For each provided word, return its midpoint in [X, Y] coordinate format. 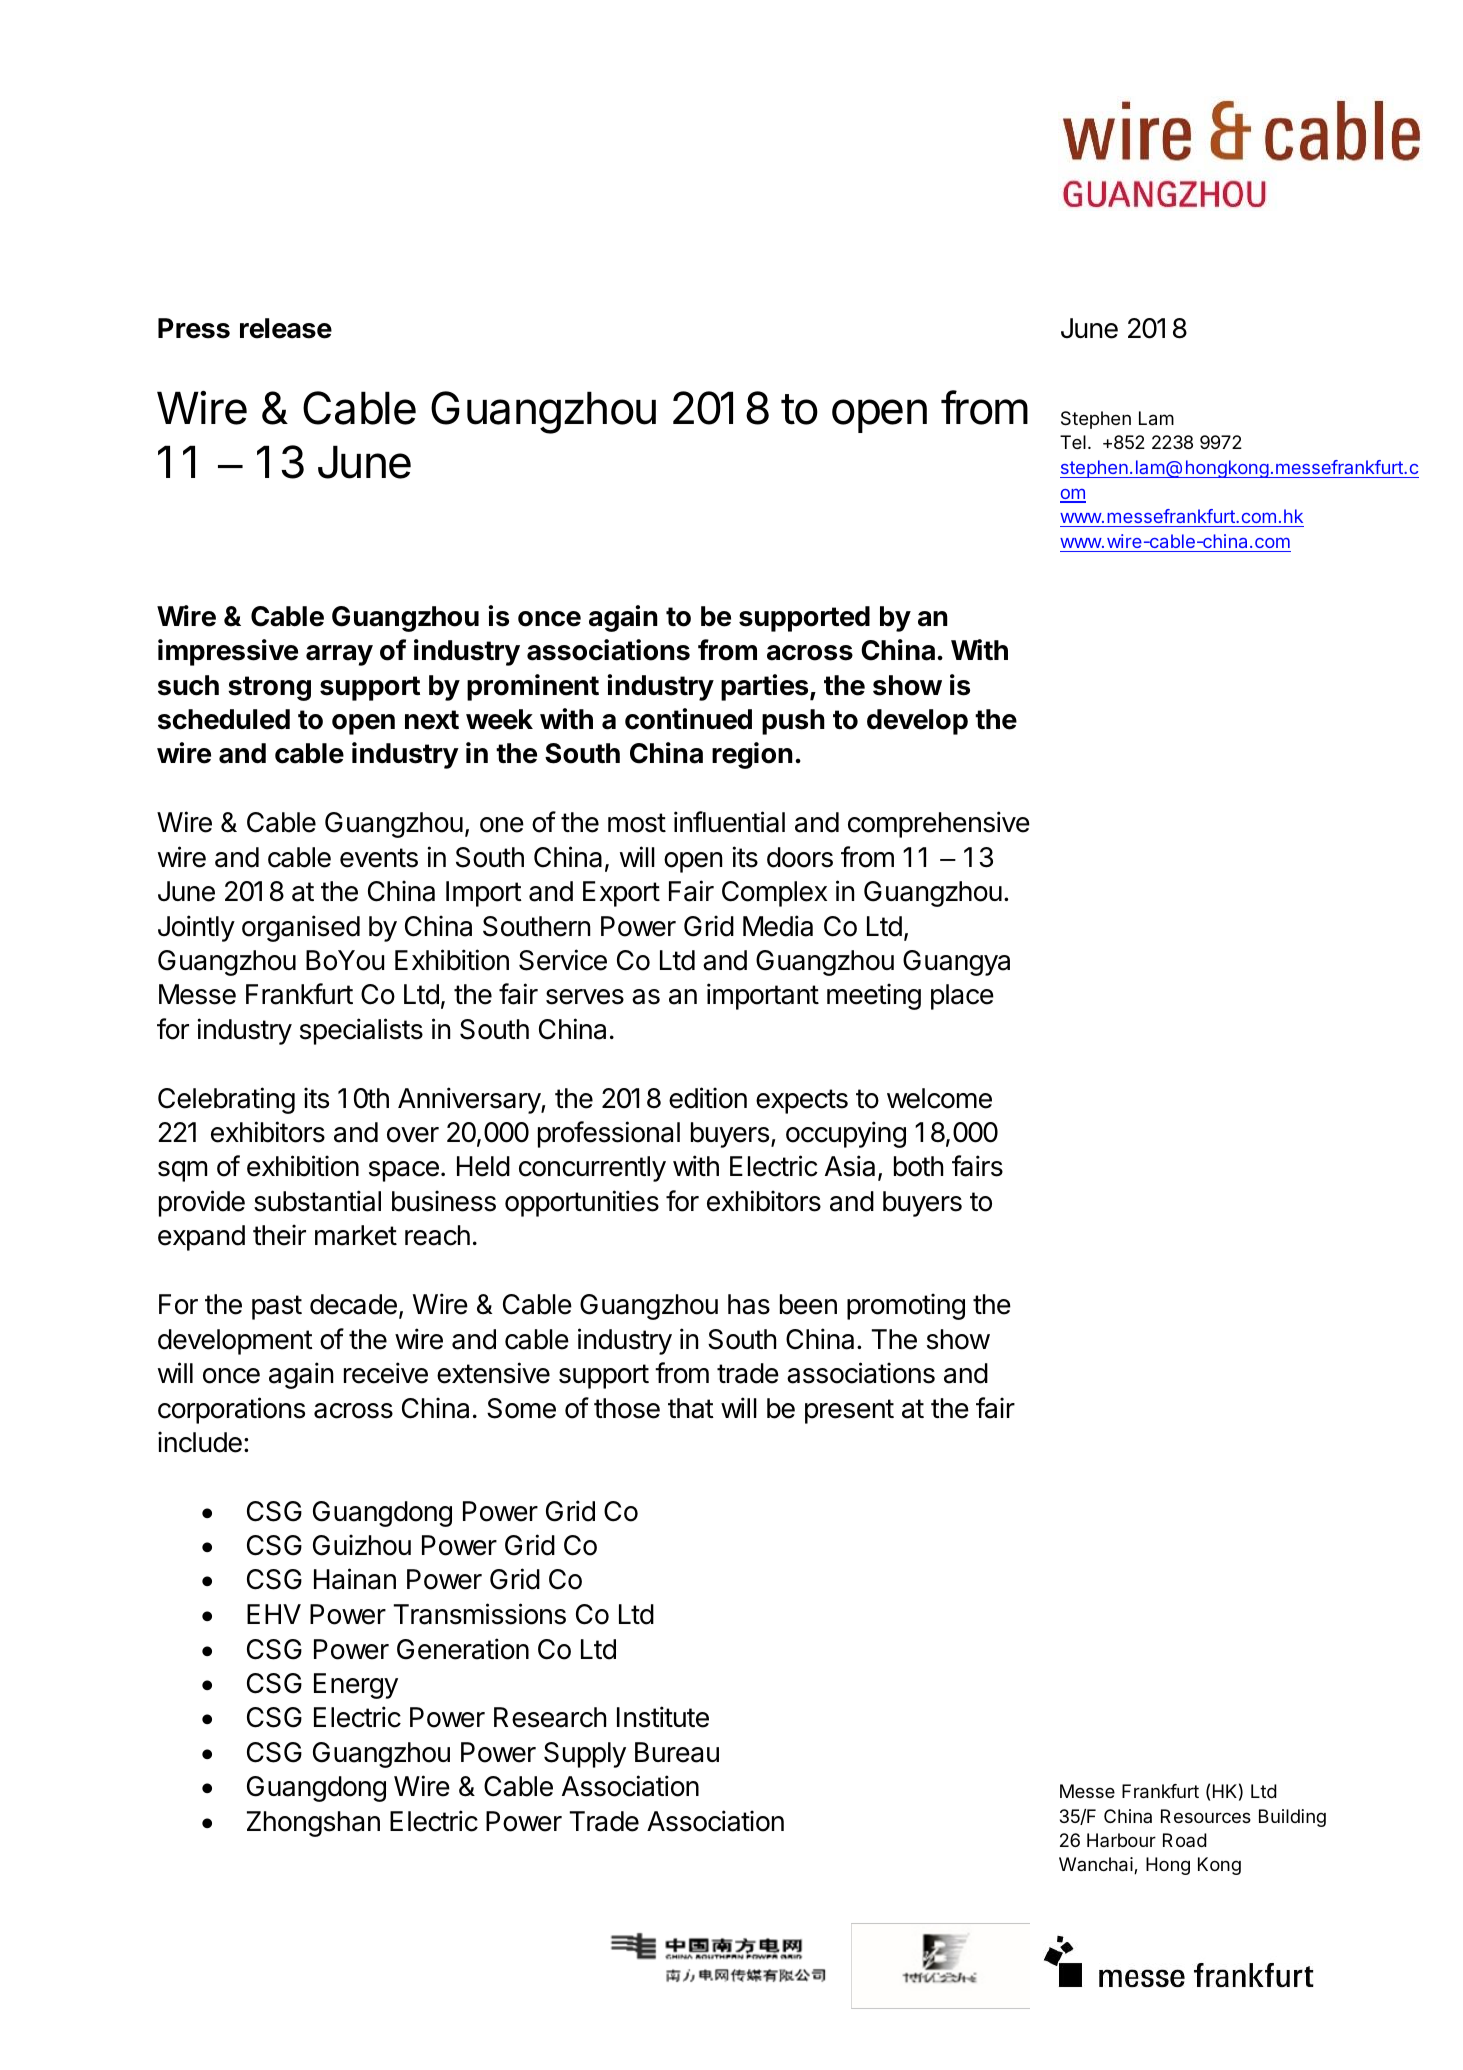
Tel [1073, 442]
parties [766, 687]
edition [708, 1098]
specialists [361, 1031]
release [286, 328]
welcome [939, 1098]
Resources [1206, 1816]
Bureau [677, 1752]
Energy [356, 1686]
